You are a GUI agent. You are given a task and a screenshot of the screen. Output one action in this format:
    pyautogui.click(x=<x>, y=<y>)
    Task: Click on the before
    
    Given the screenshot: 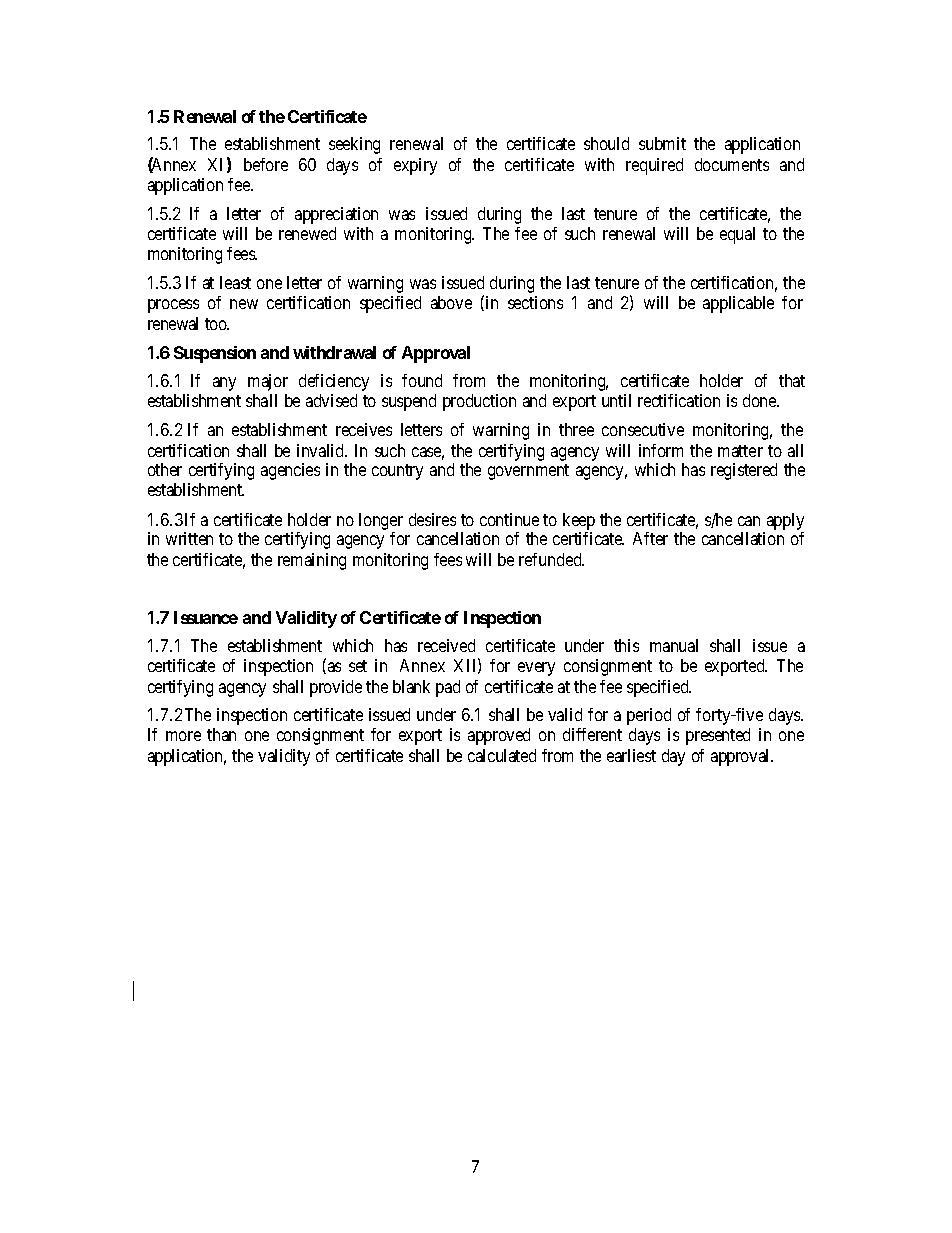 What is the action you would take?
    pyautogui.click(x=266, y=164)
